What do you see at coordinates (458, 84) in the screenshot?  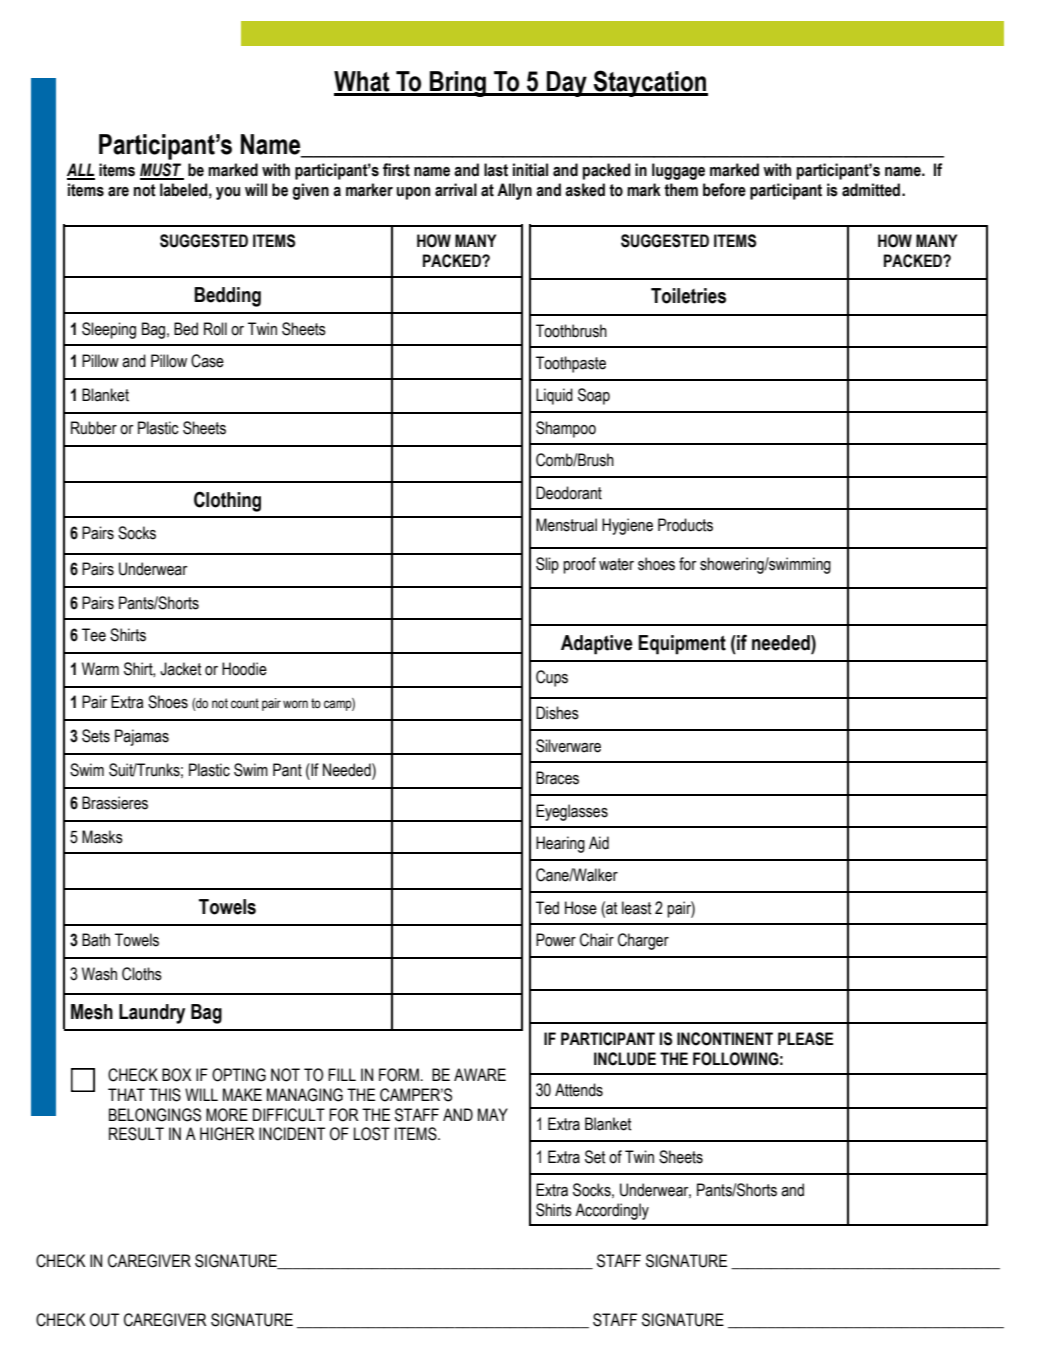 I see `Bring` at bounding box center [458, 84].
